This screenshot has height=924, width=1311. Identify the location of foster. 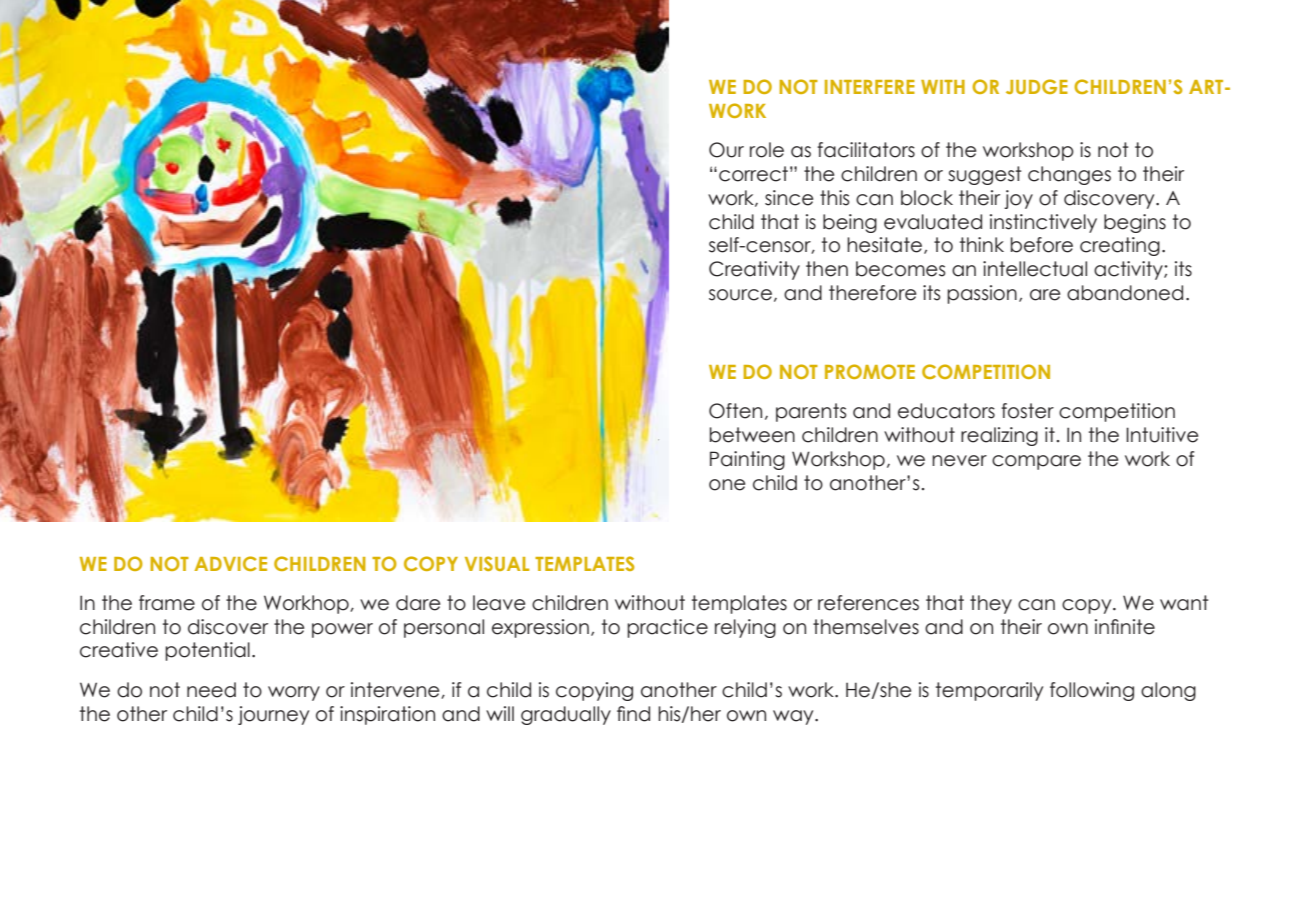
(1027, 411).
